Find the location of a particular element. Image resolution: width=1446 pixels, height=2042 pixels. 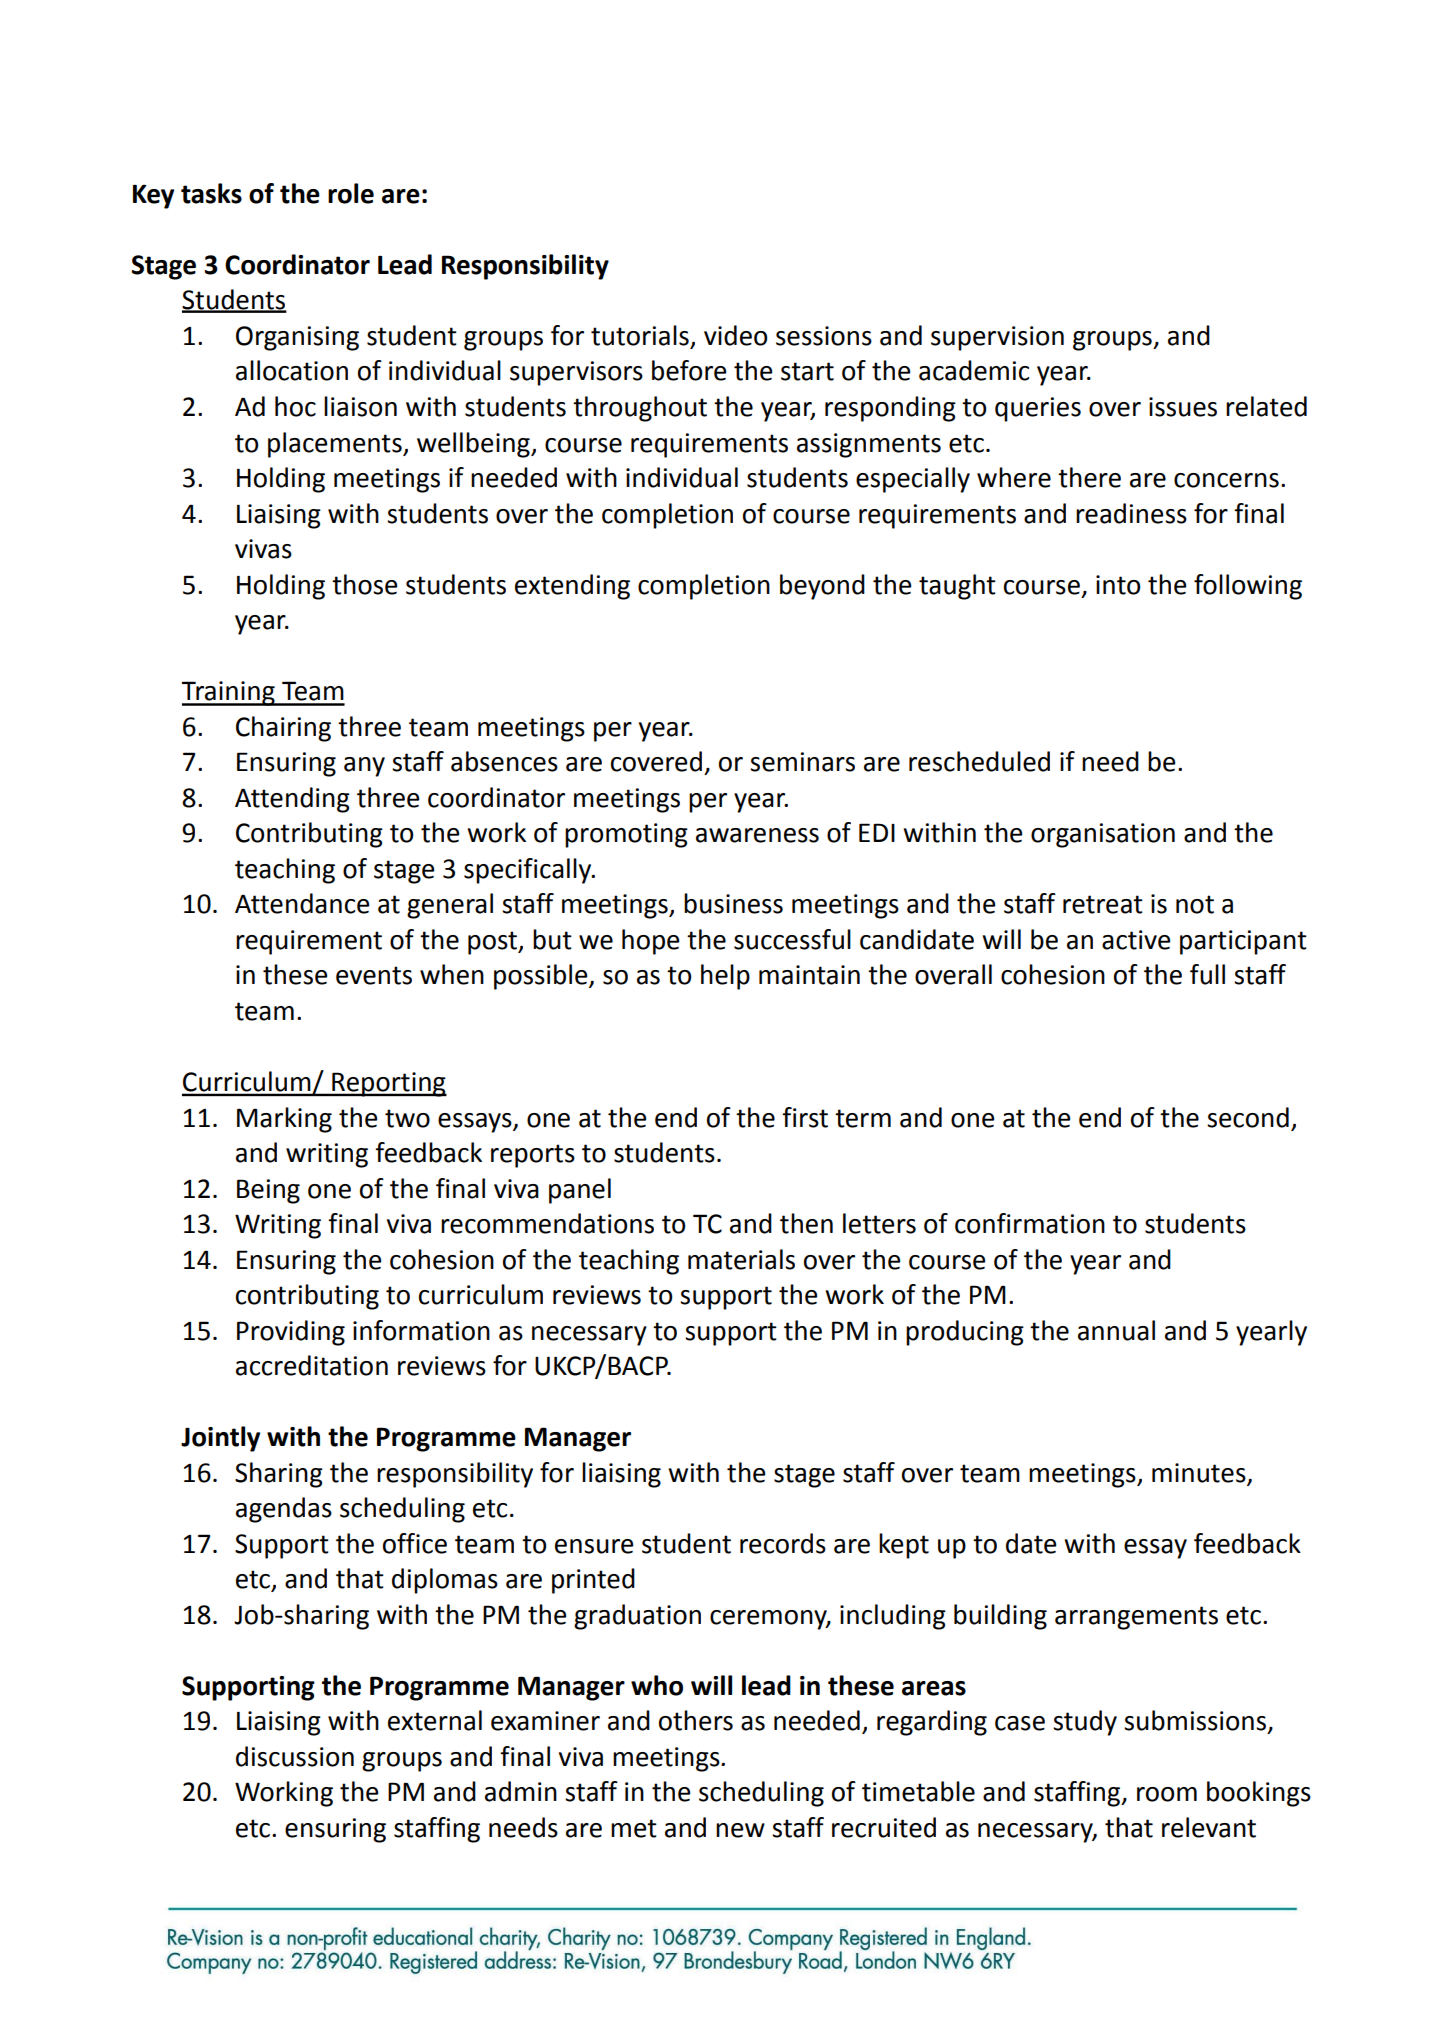

discussion is located at coordinates (295, 1756).
